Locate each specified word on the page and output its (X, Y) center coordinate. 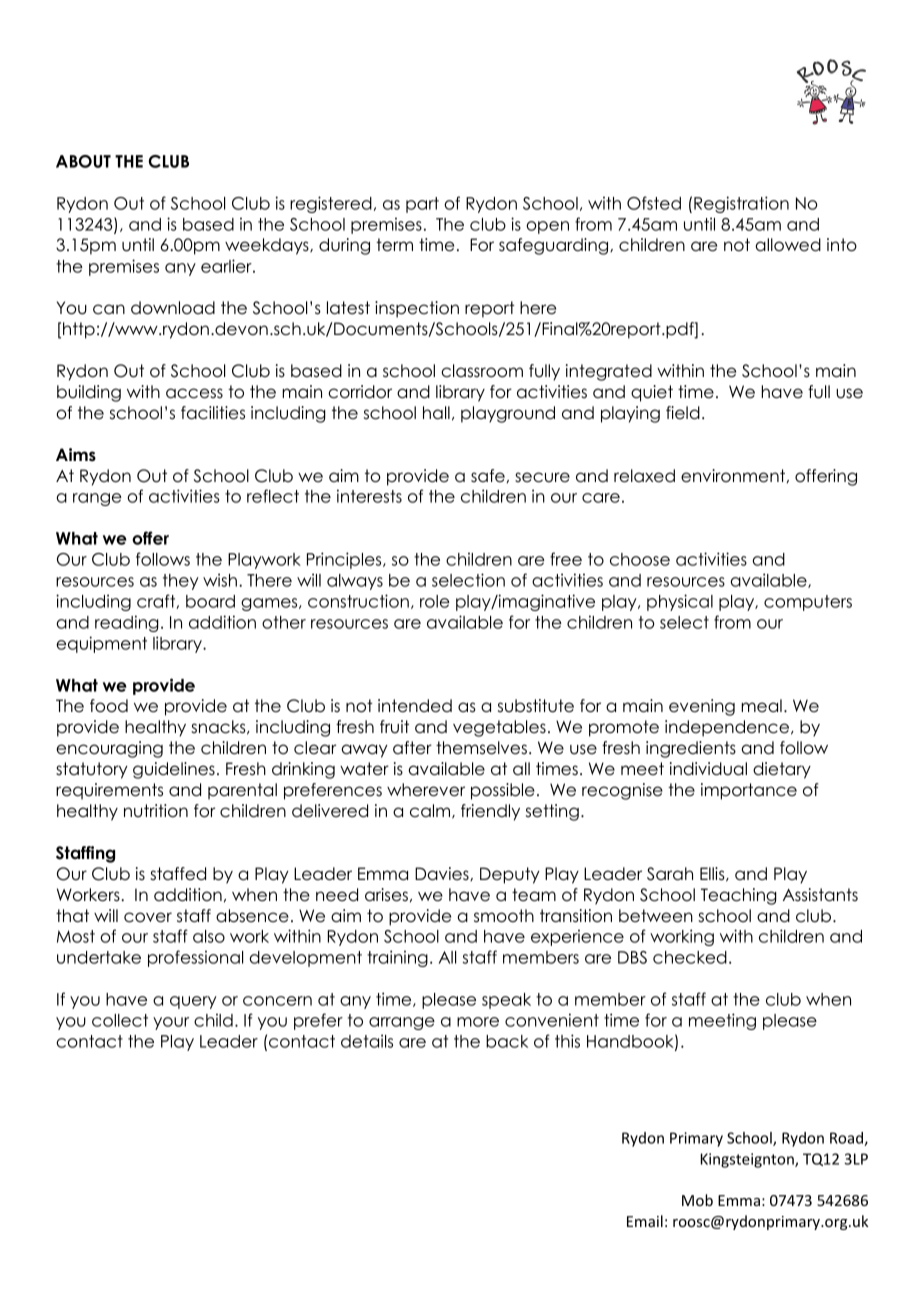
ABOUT (83, 161)
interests (369, 496)
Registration (741, 204)
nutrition (156, 811)
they (181, 582)
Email (645, 1221)
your (171, 1023)
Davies (443, 874)
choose (640, 559)
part (422, 205)
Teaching (739, 896)
